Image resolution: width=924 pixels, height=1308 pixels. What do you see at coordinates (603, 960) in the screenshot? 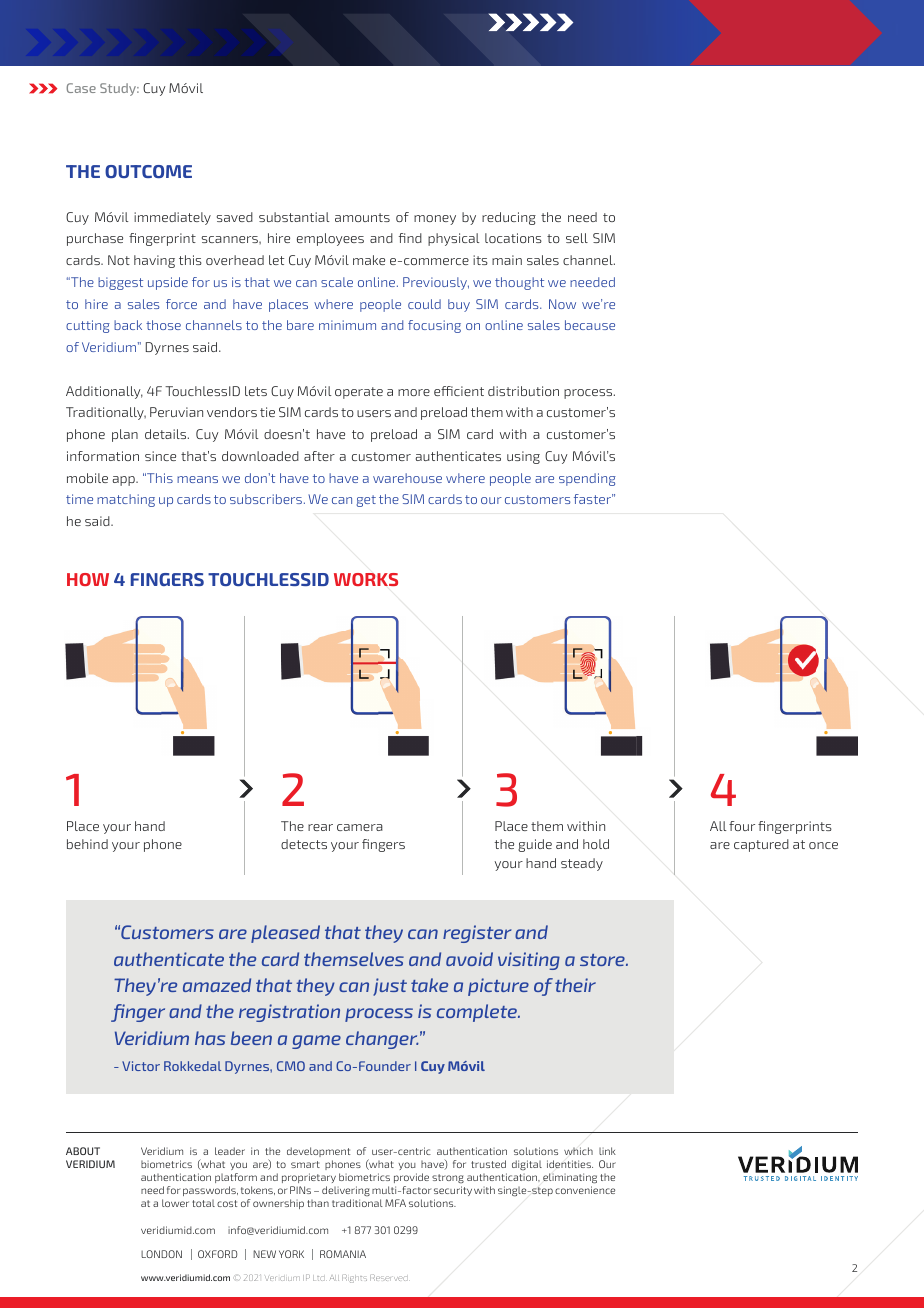
I see `store` at bounding box center [603, 960].
